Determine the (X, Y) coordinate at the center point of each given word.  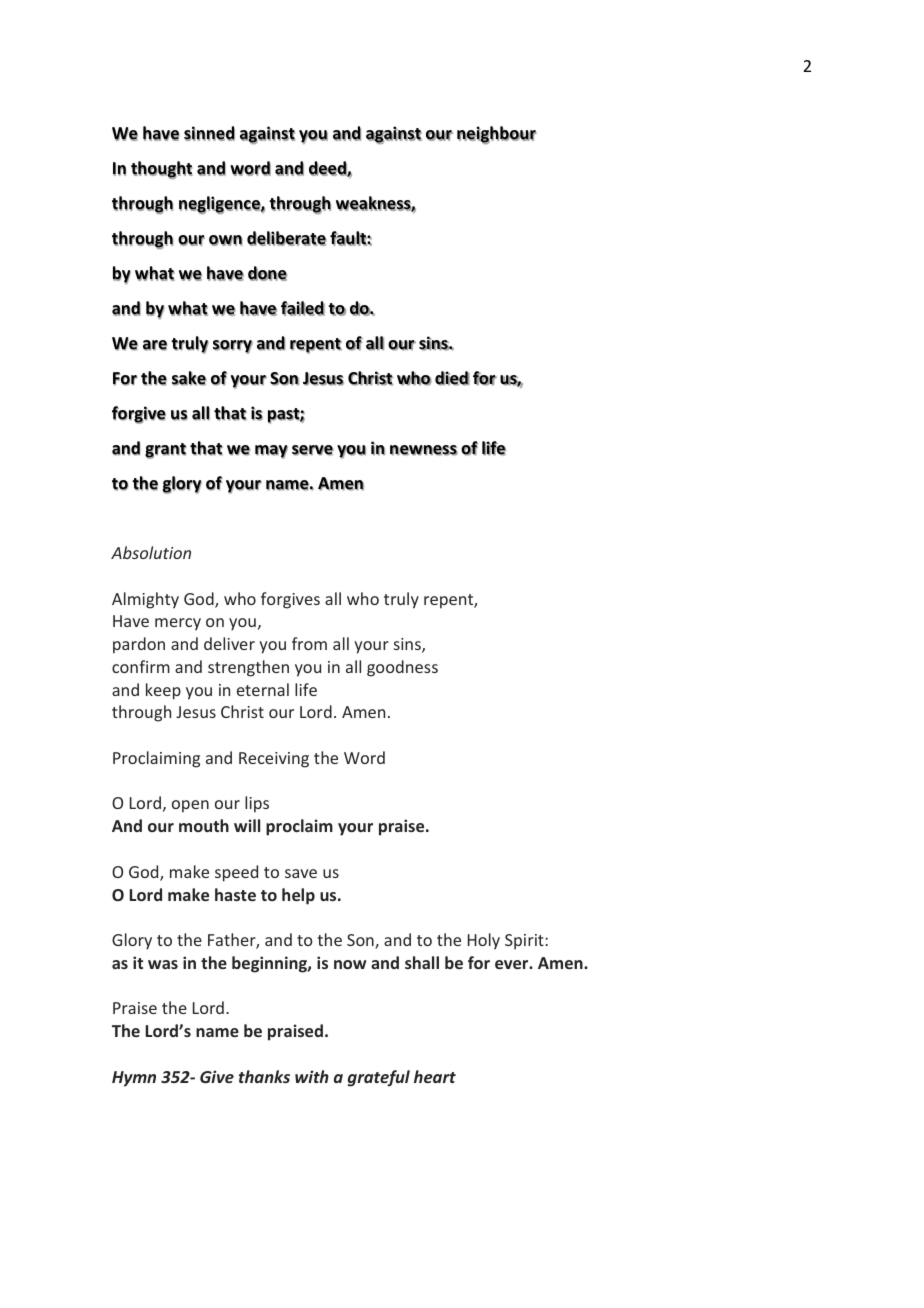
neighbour (497, 135)
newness (424, 450)
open (190, 806)
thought (162, 170)
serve (313, 450)
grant (165, 451)
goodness (402, 668)
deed (328, 169)
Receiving (274, 760)
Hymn (134, 1079)
